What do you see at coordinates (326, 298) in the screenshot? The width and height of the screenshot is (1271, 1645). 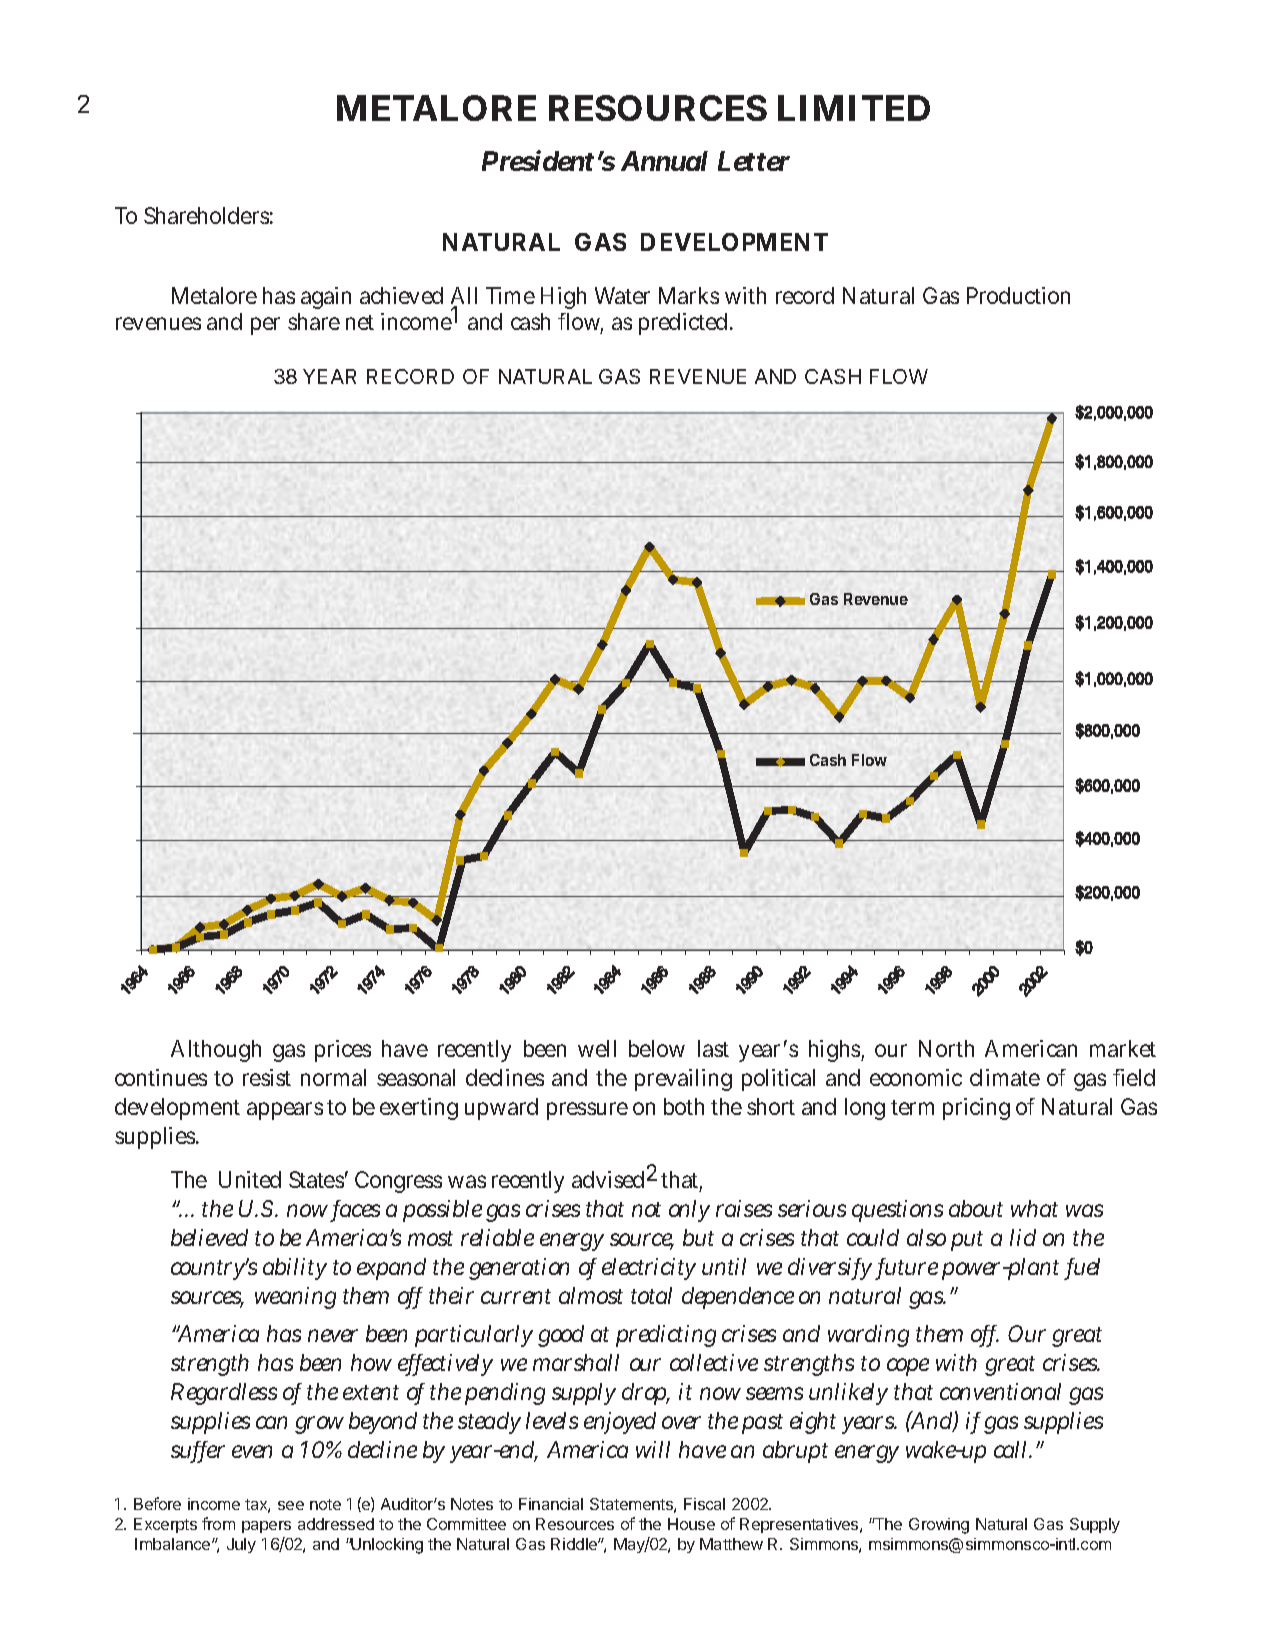 I see `again` at bounding box center [326, 298].
